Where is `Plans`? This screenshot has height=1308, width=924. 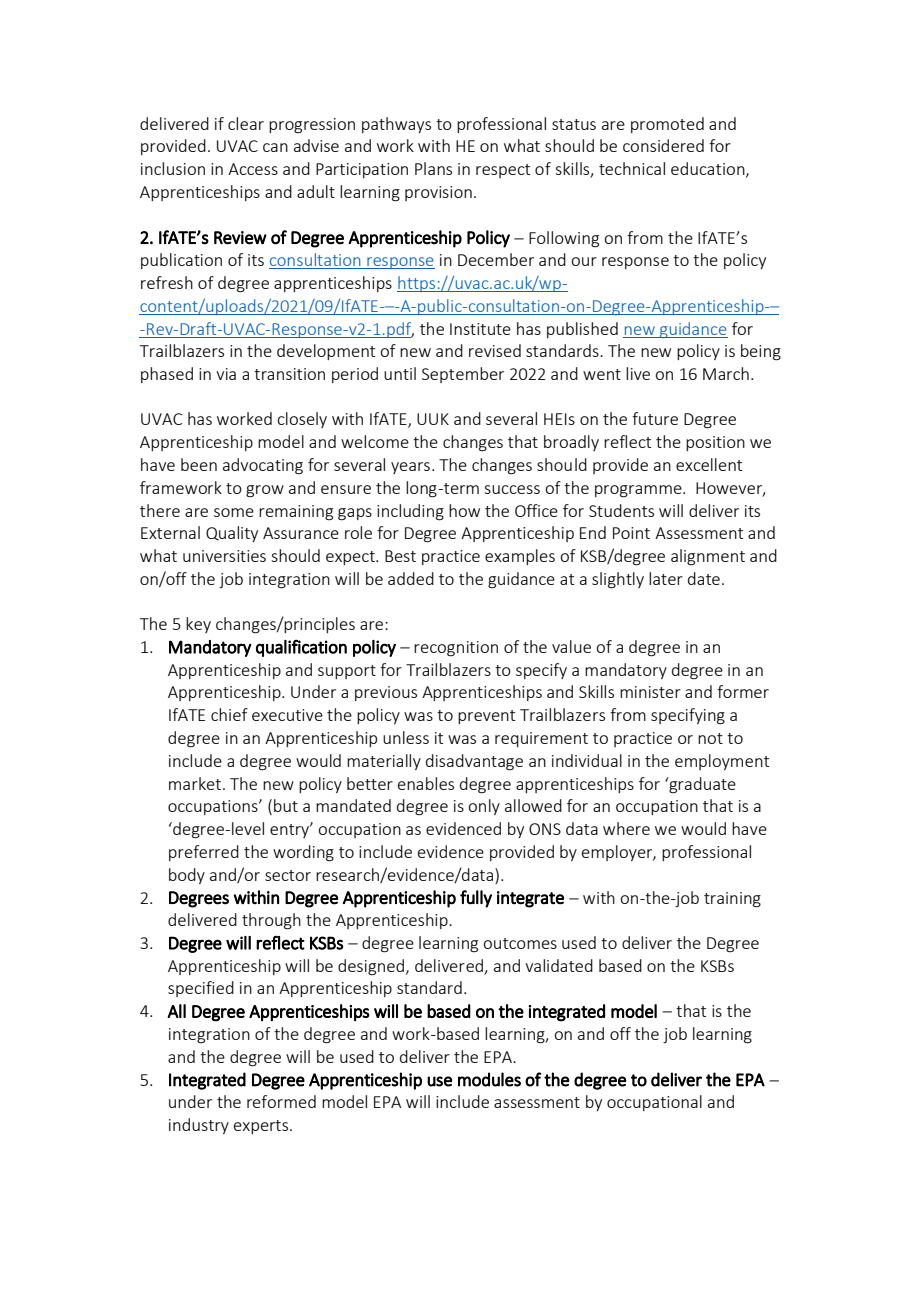 Plans is located at coordinates (433, 168).
